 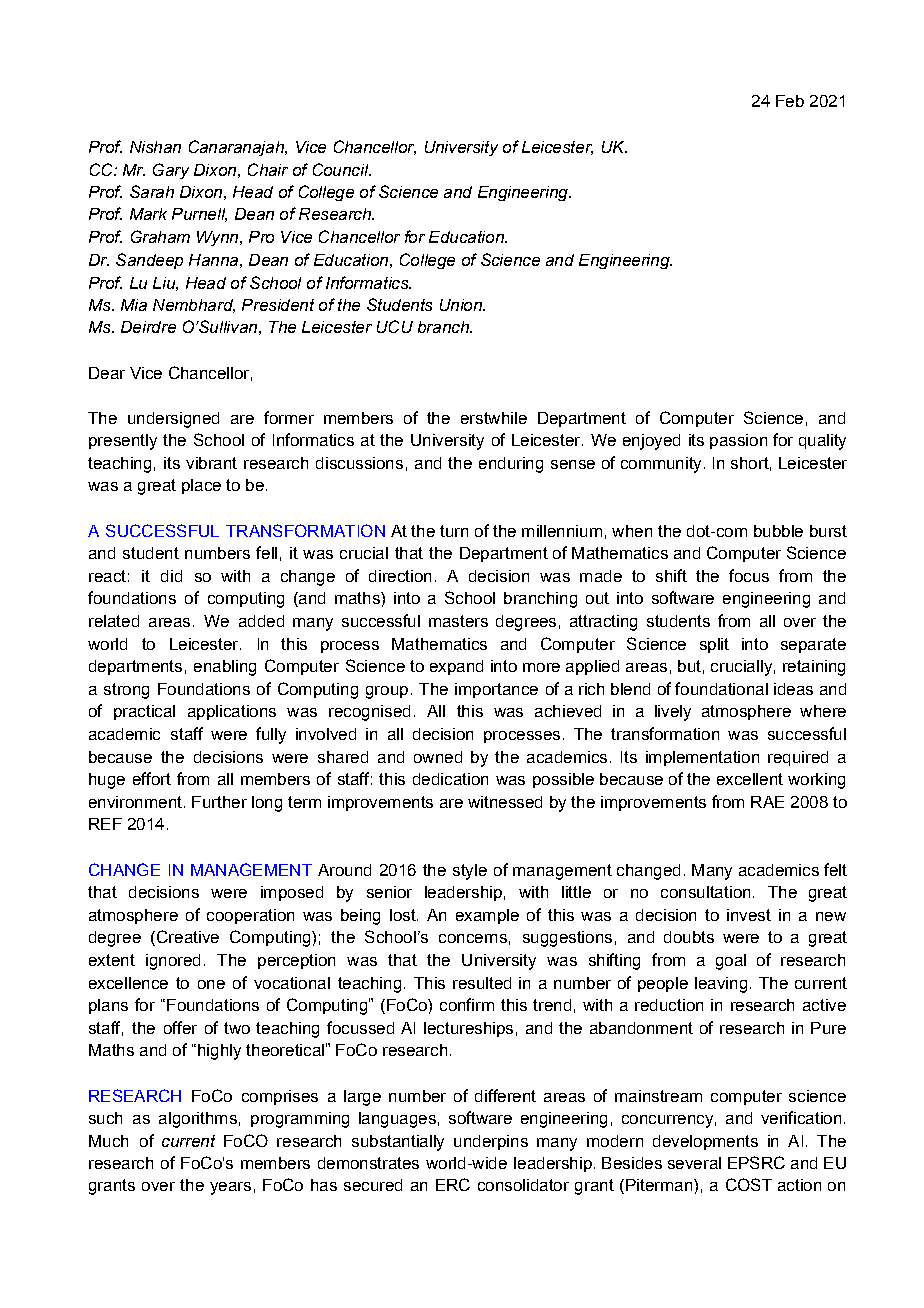 What do you see at coordinates (494, 418) in the screenshot?
I see `erstwhile` at bounding box center [494, 418].
